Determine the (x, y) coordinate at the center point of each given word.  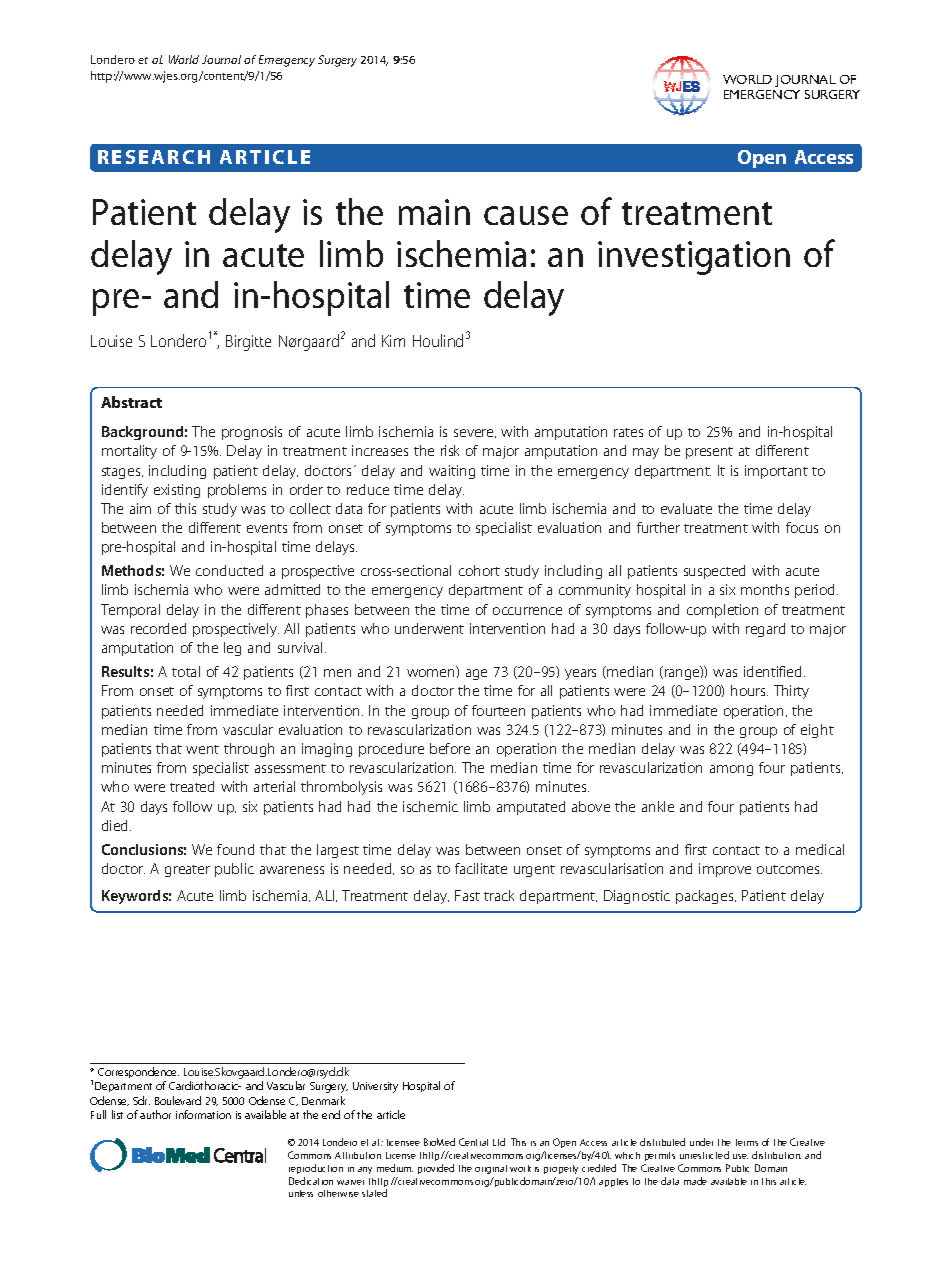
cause (526, 215)
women (430, 673)
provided (436, 1169)
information (203, 1114)
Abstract (131, 402)
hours (749, 690)
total (186, 671)
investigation (694, 258)
